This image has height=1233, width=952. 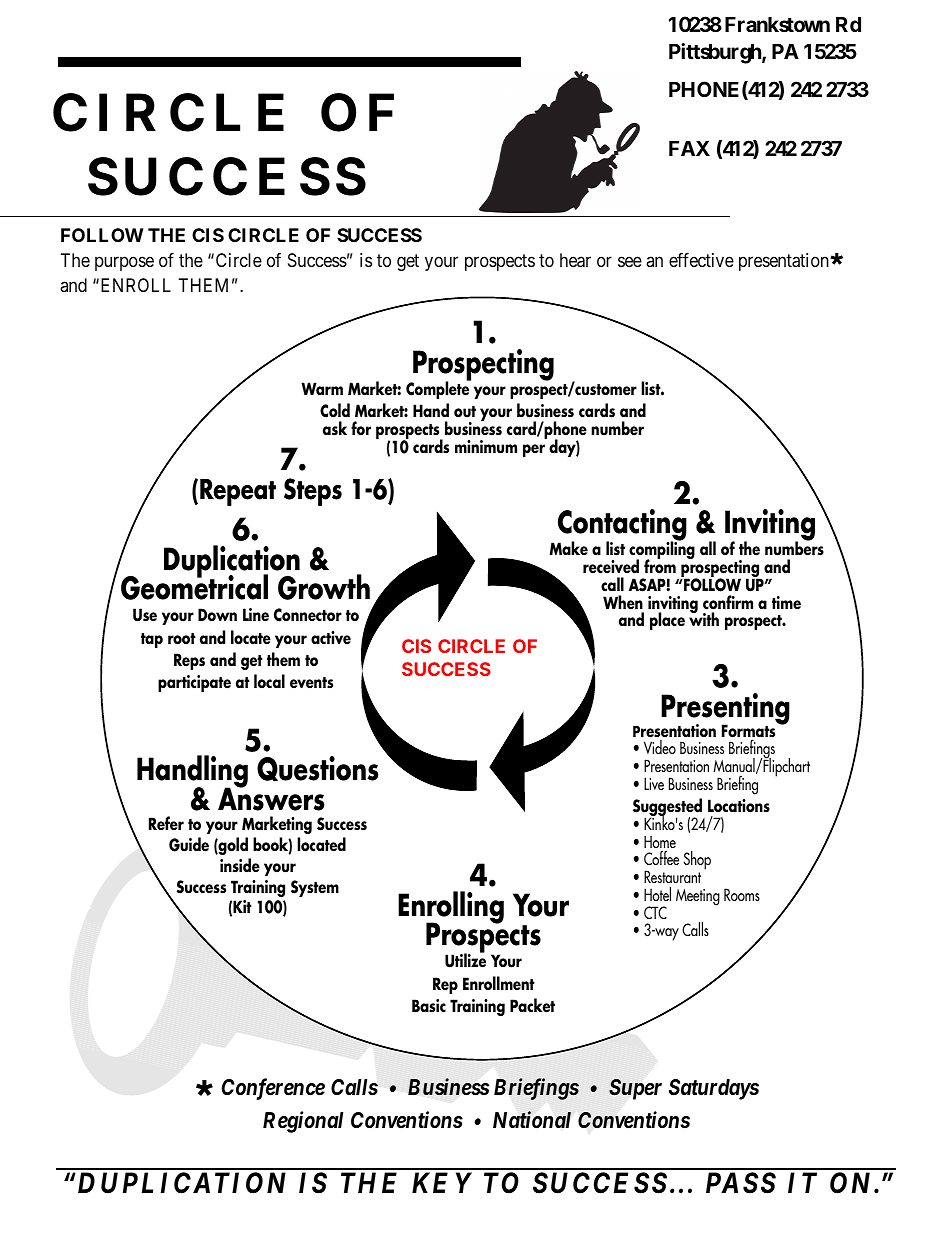 I want to click on purpose, so click(x=124, y=263).
